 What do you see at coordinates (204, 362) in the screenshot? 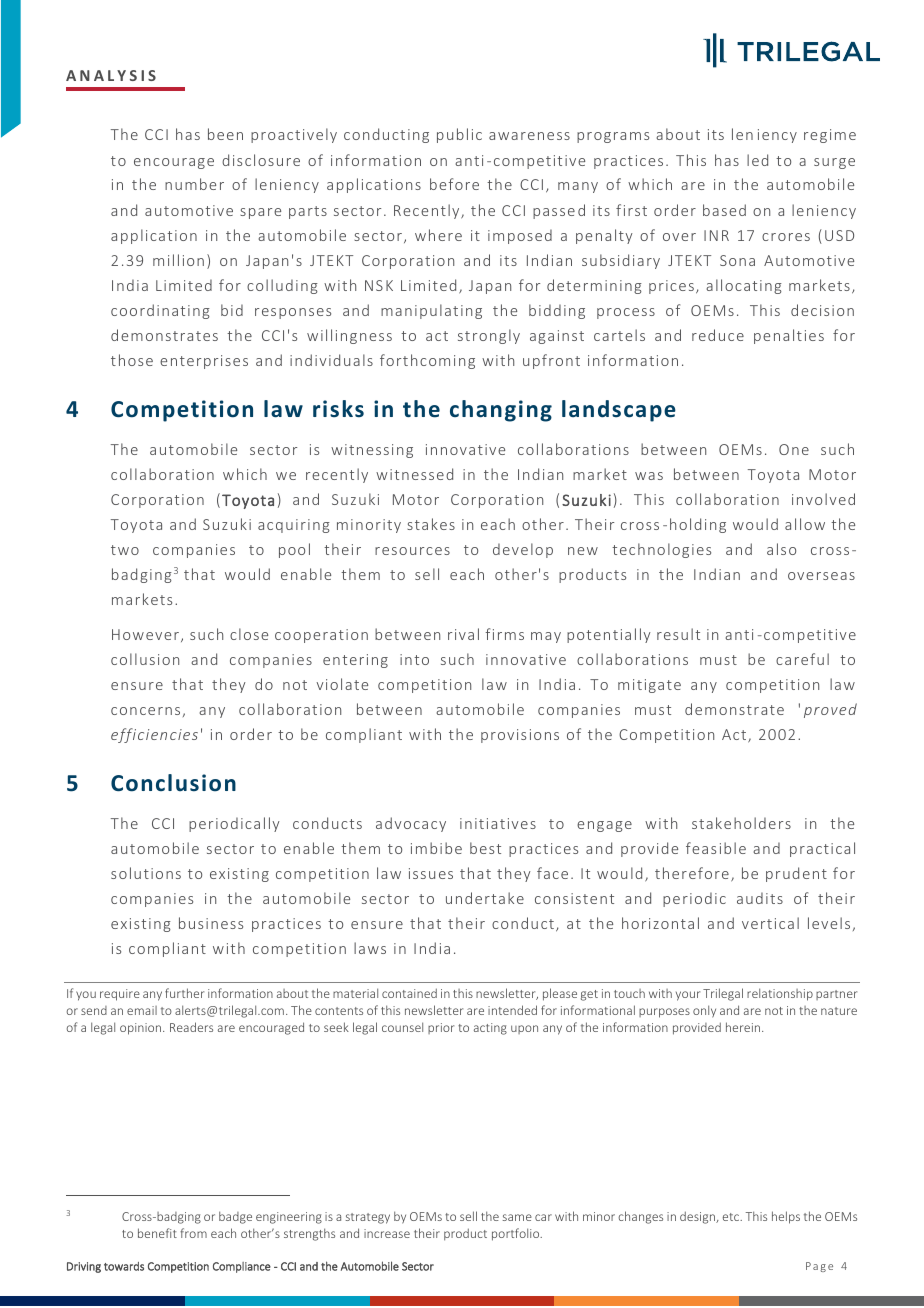
I see `enterprises` at bounding box center [204, 362].
